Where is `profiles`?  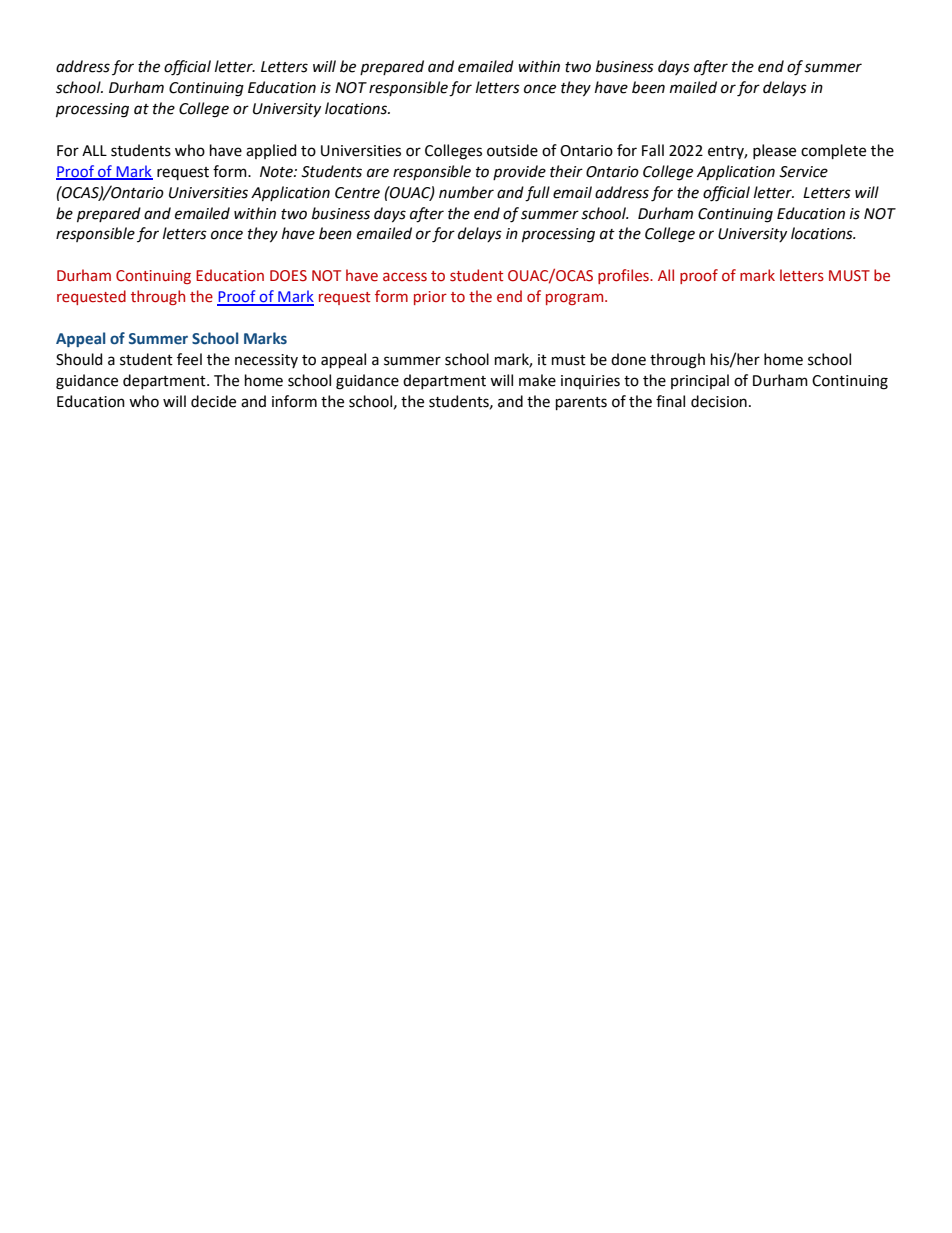
profiles is located at coordinates (624, 276).
